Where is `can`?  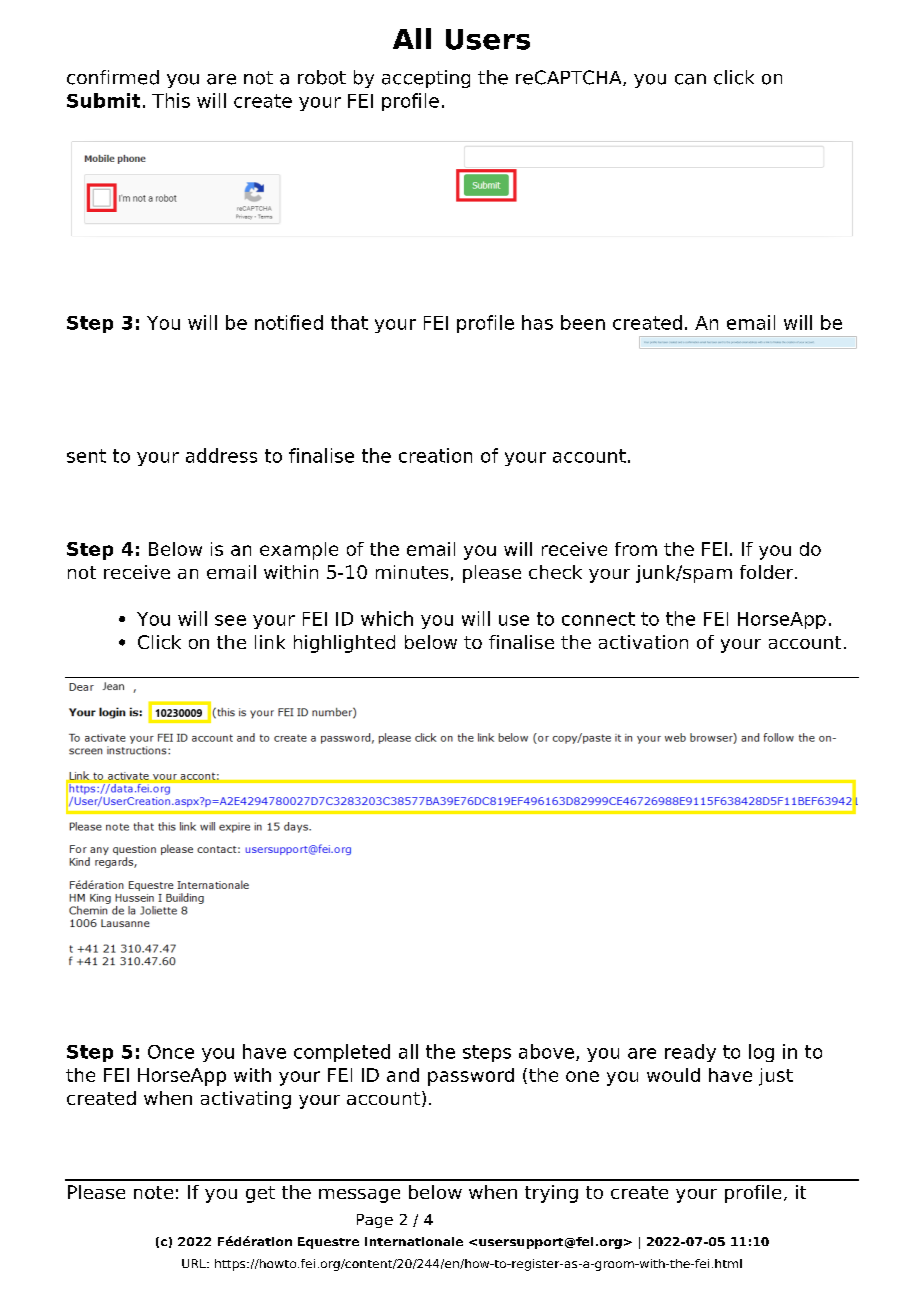
can is located at coordinates (690, 79).
